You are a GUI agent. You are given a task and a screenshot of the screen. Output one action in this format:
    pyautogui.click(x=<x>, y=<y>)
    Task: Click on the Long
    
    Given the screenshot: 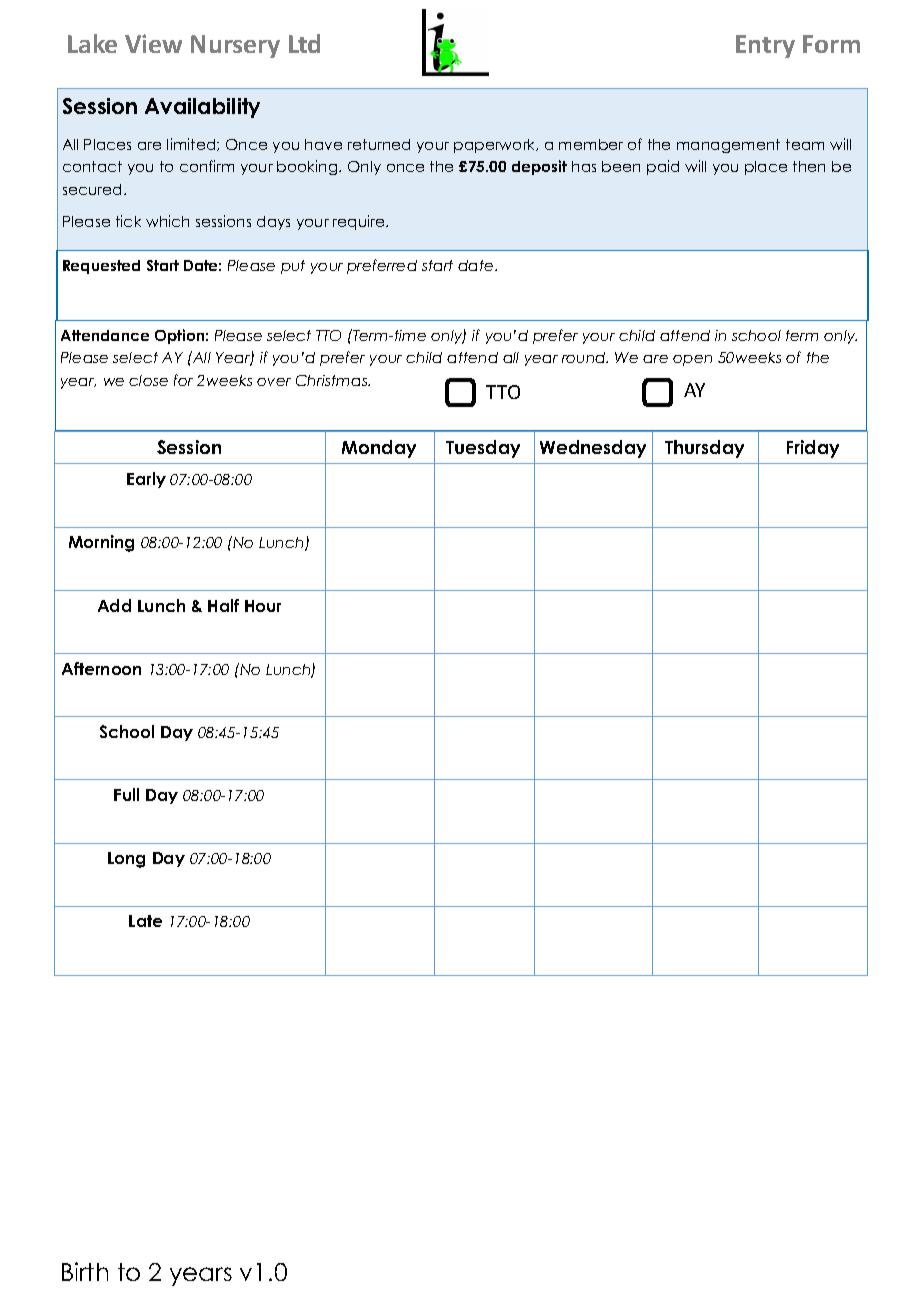 What is the action you would take?
    pyautogui.click(x=126, y=860)
